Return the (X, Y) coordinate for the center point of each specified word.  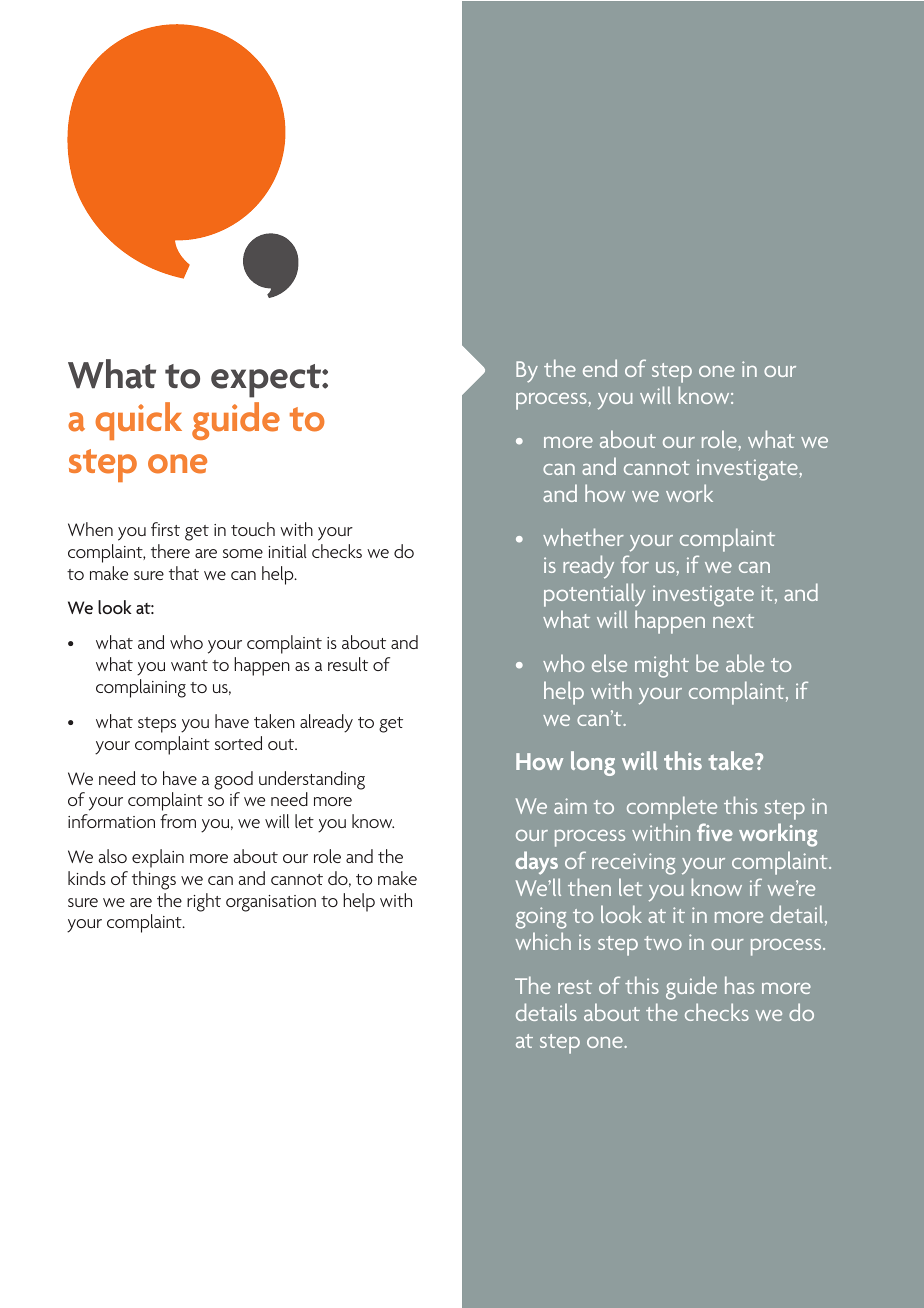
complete (672, 808)
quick (138, 421)
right (204, 902)
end (600, 368)
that (184, 573)
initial (288, 551)
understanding (312, 780)
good (233, 780)
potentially (594, 595)
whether (583, 537)
